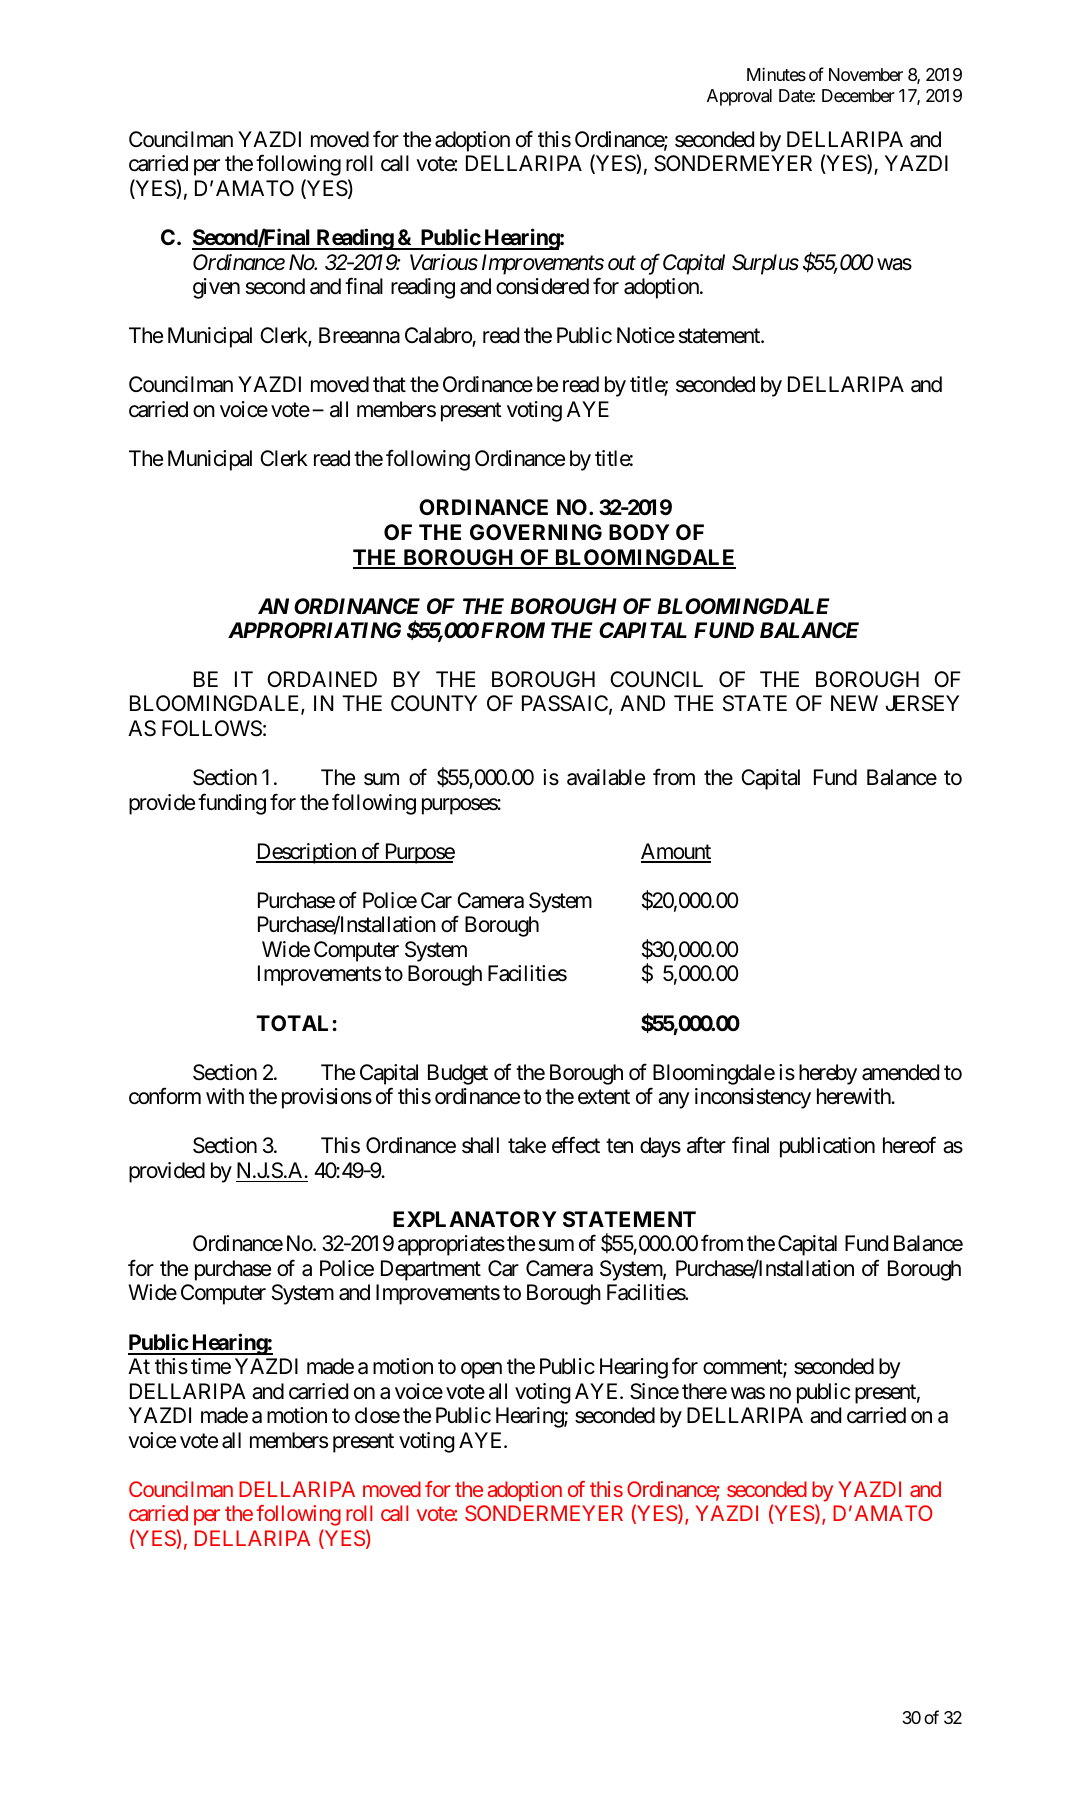 The width and height of the page is (1089, 1793). Describe the element at coordinates (216, 288) in the page. I see `given` at that location.
